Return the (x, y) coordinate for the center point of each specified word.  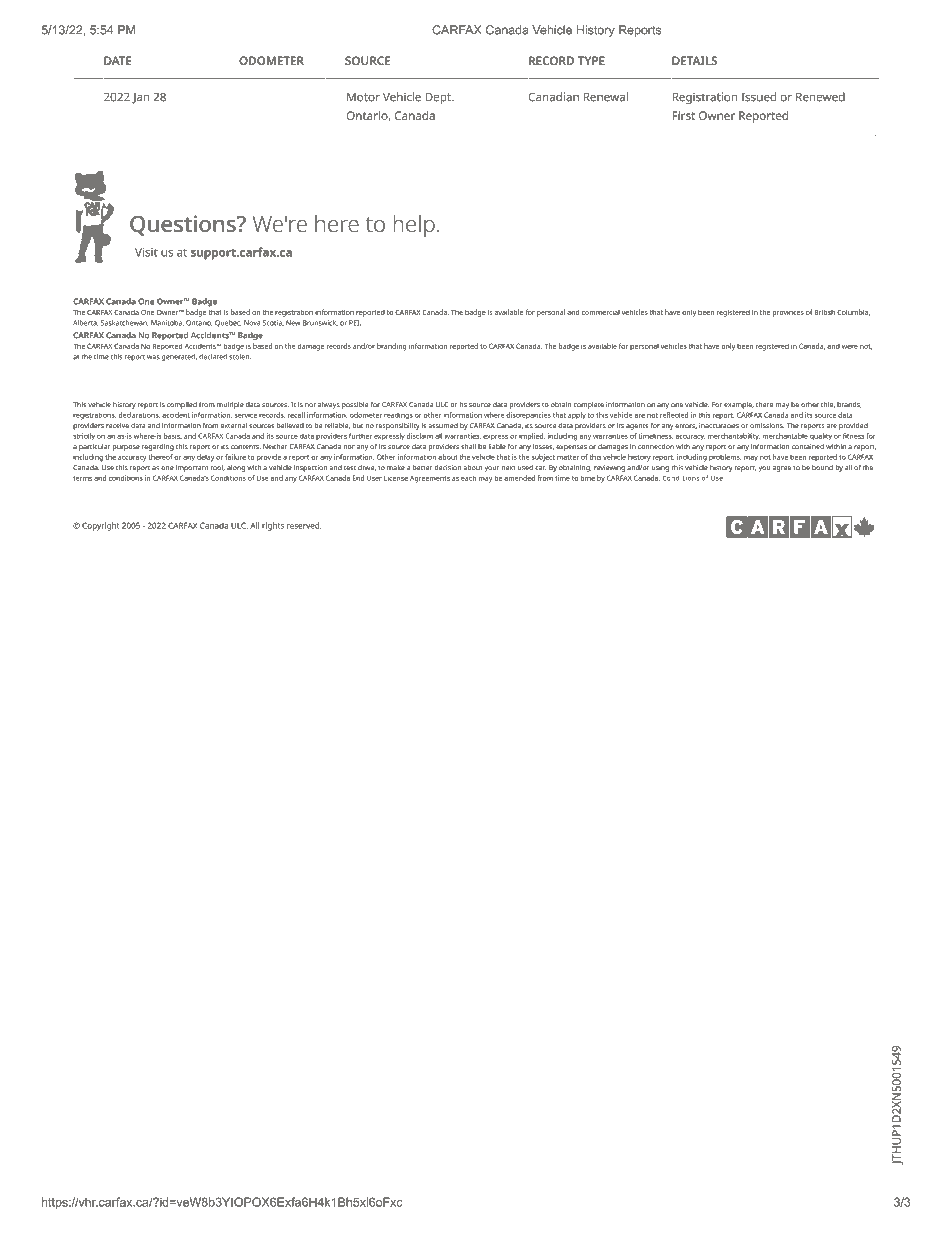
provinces (788, 314)
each (468, 478)
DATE (118, 60)
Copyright (101, 526)
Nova (252, 323)
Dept (439, 98)
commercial (601, 312)
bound (822, 468)
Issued (758, 97)
